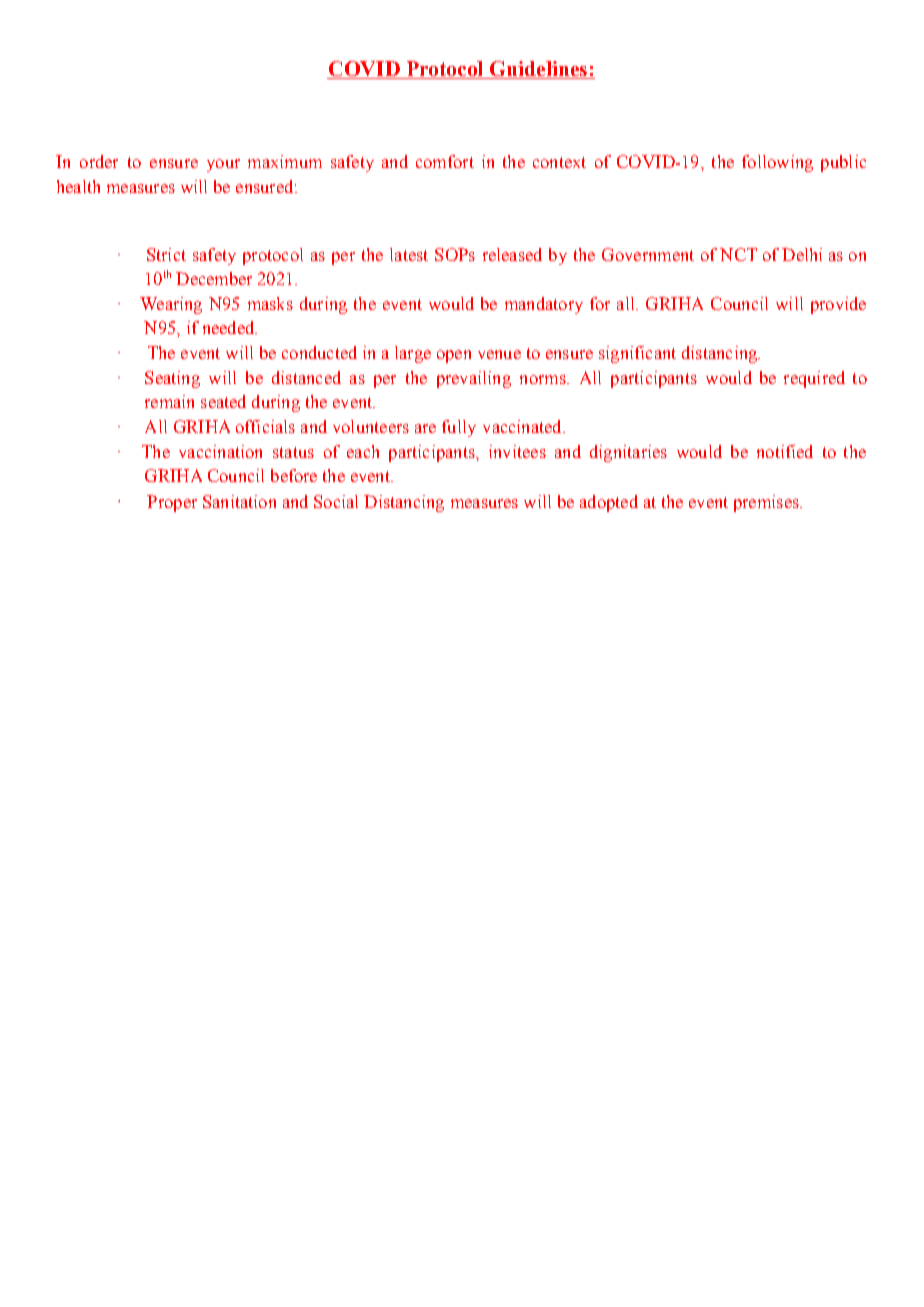 This screenshot has width=924, height=1307. Describe the element at coordinates (777, 163) in the screenshot. I see `following` at that location.
